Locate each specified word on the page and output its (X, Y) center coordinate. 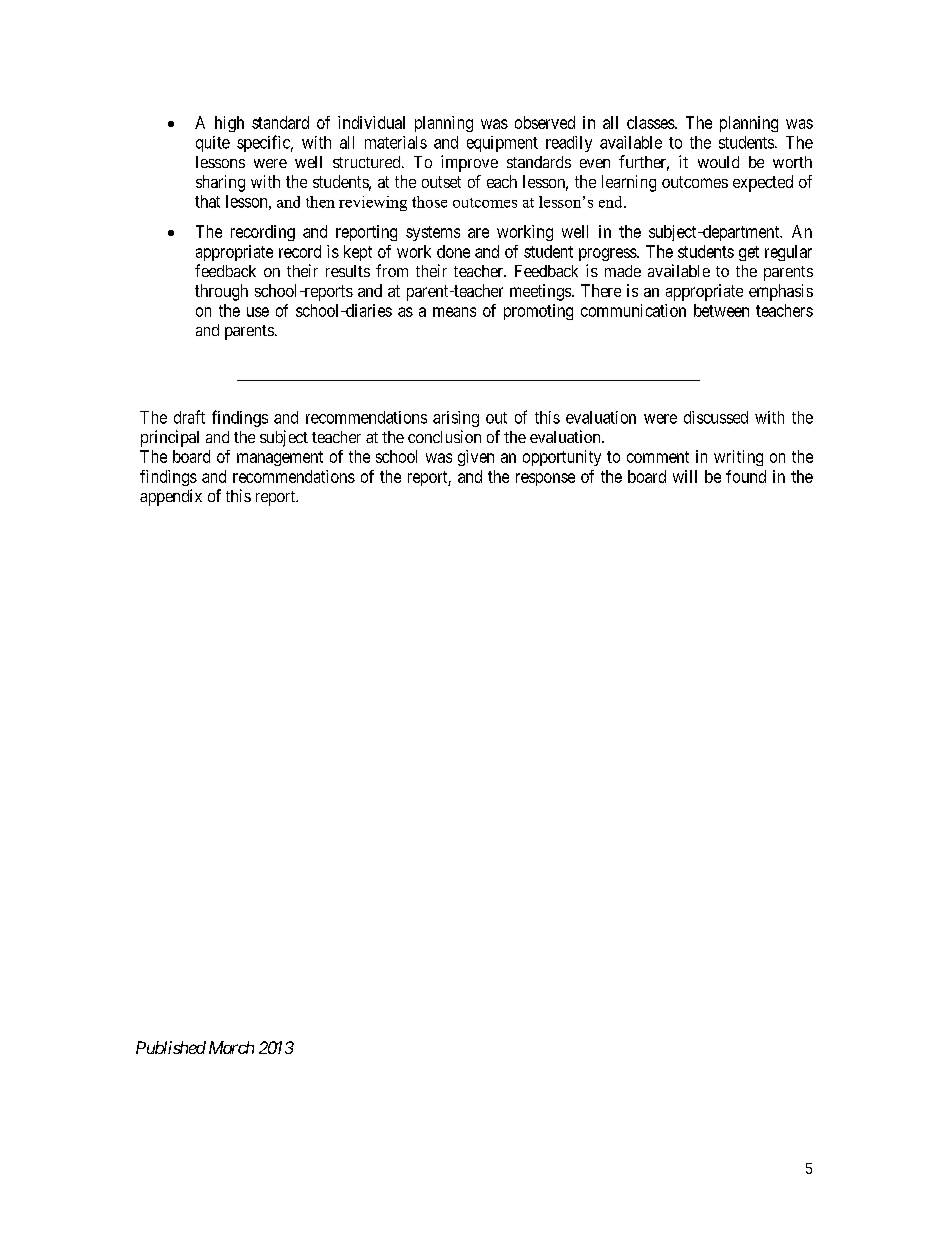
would (718, 162)
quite (213, 144)
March (231, 1047)
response (545, 479)
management (280, 458)
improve (469, 163)
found (746, 476)
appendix (171, 497)
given (476, 458)
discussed (716, 417)
